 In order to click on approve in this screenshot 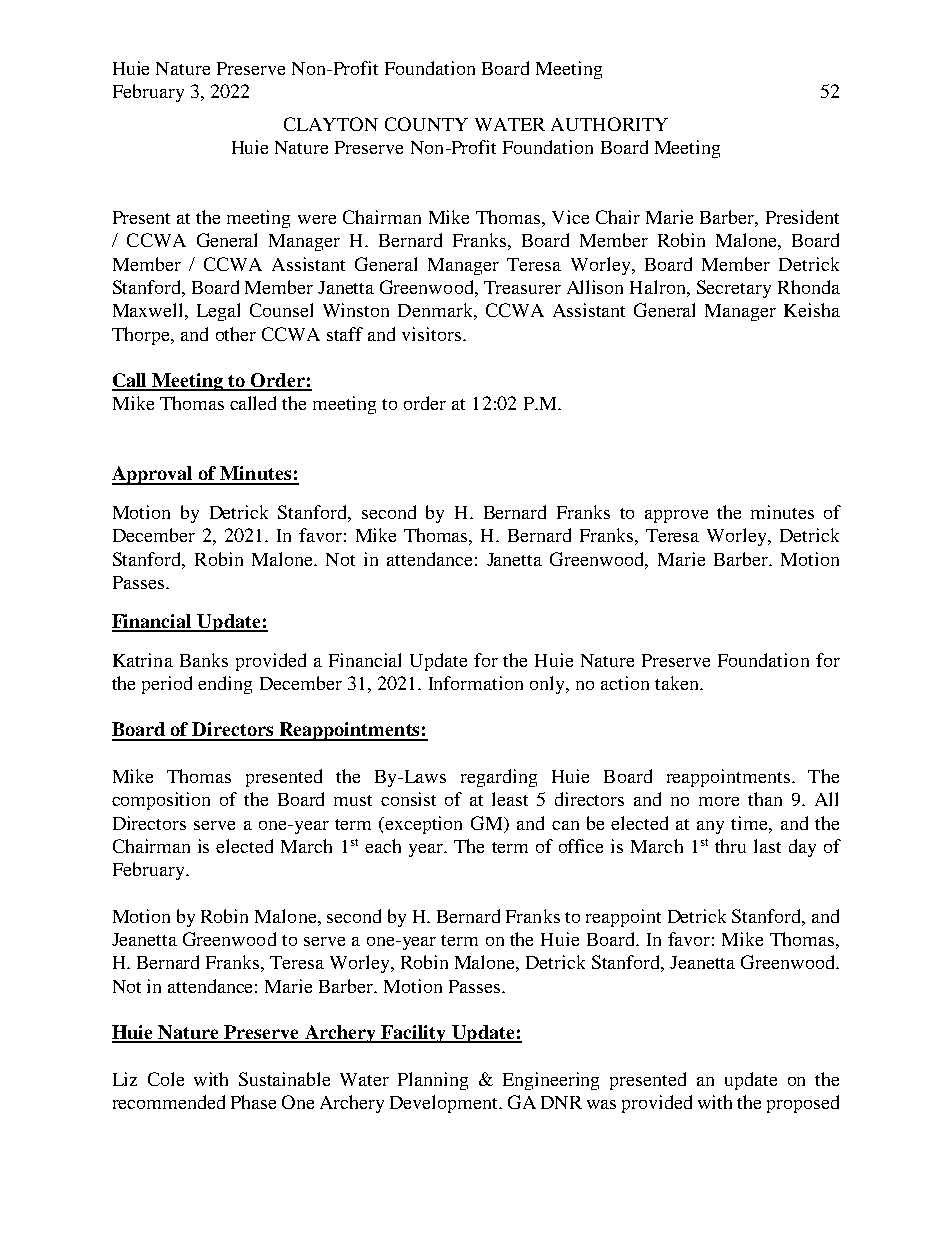, I will do `click(676, 516)`.
